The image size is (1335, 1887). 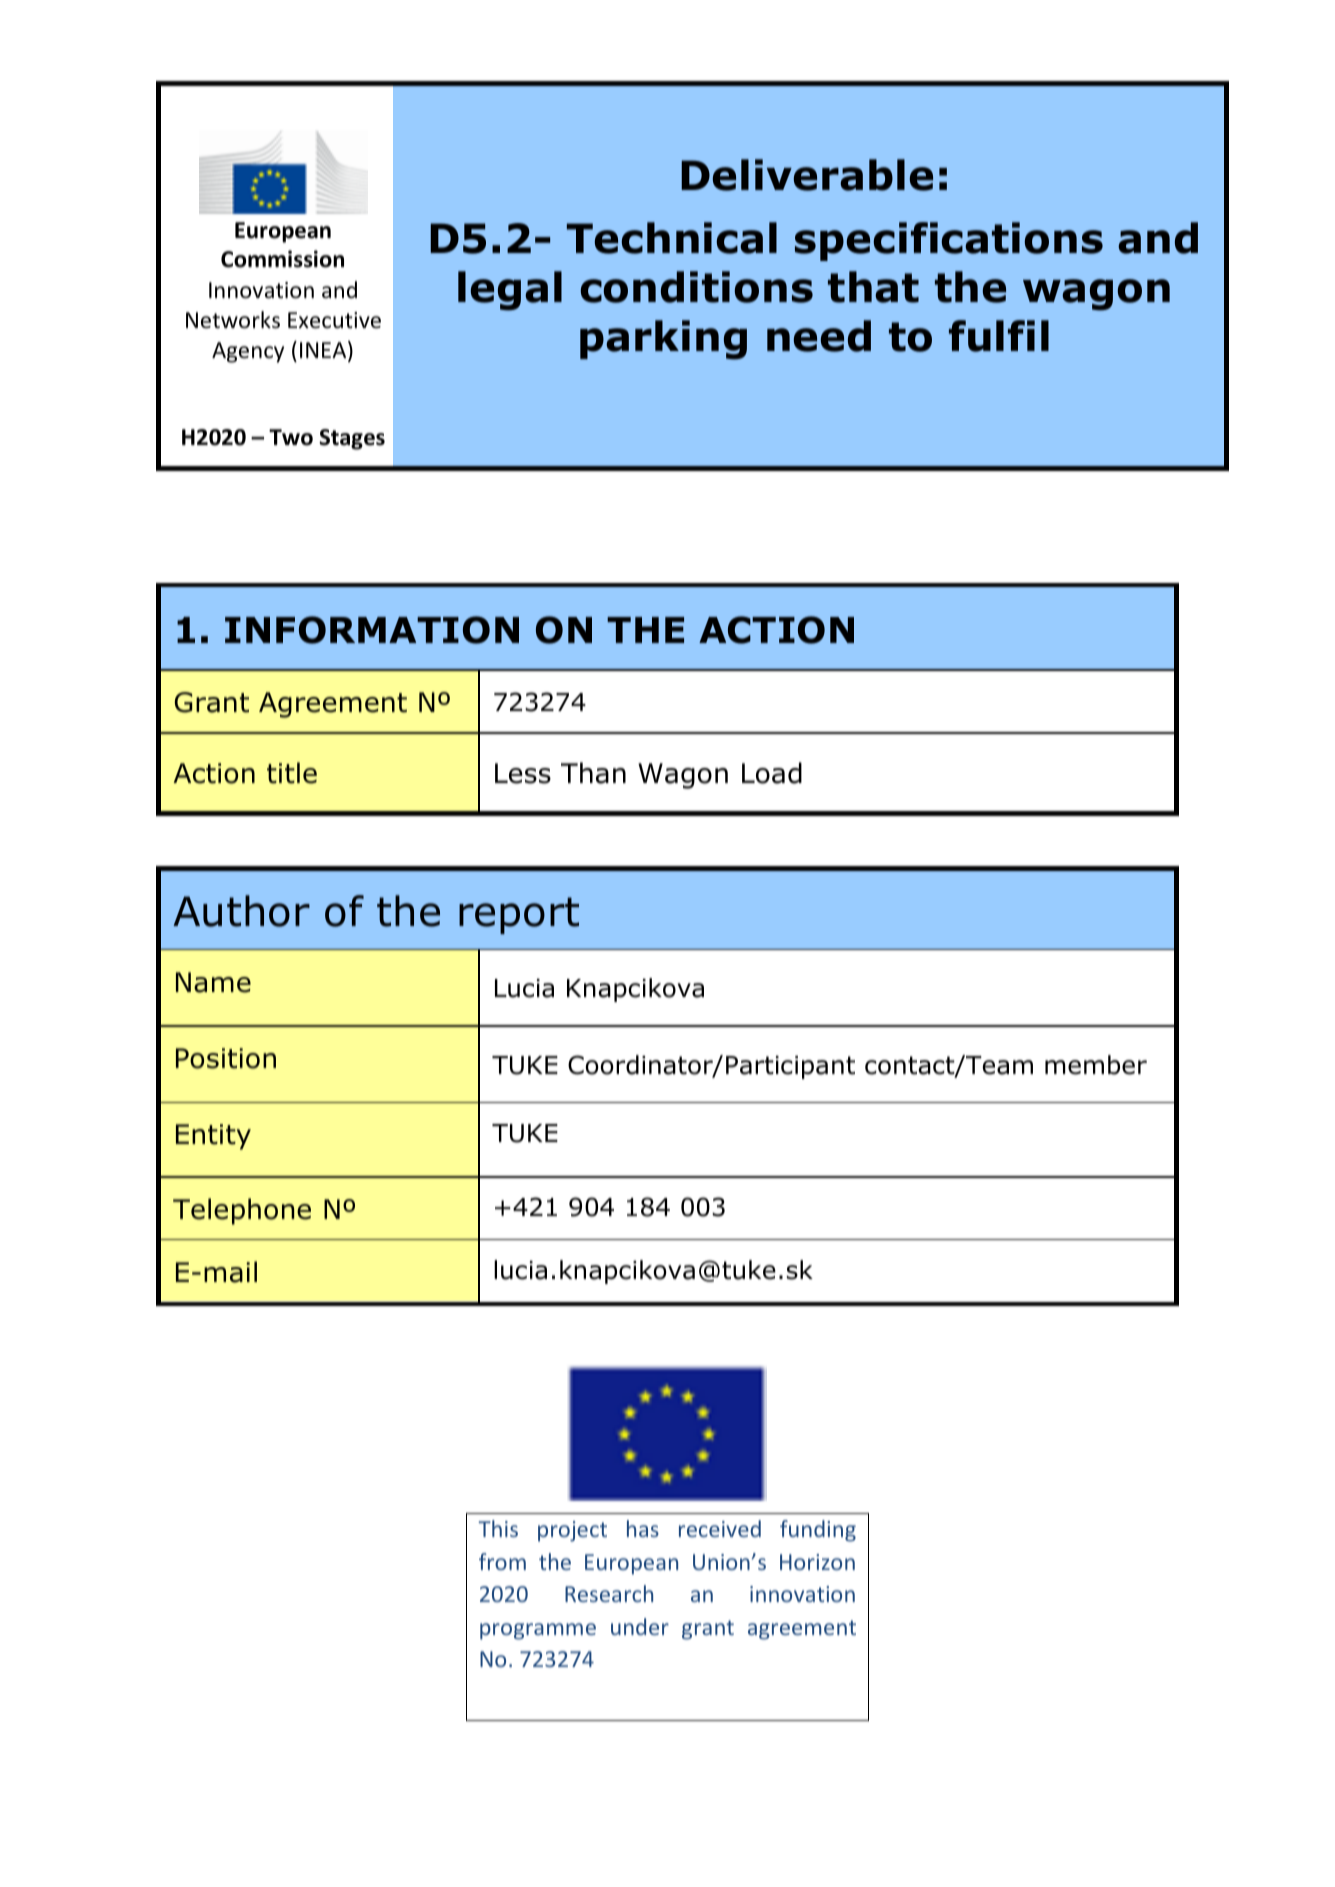 What do you see at coordinates (949, 241) in the document?
I see `specifications` at bounding box center [949, 241].
